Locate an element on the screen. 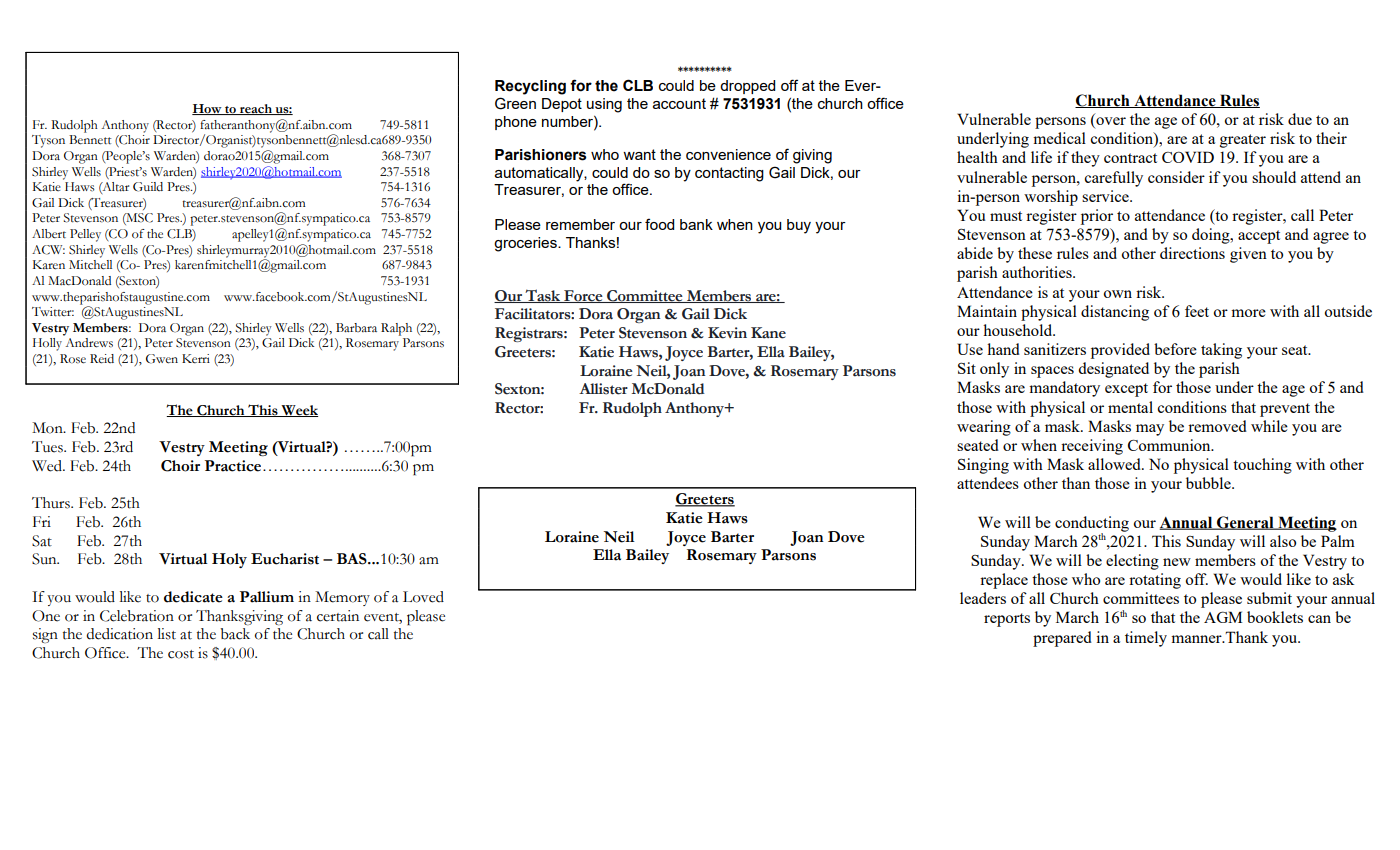 The height and width of the screenshot is (850, 1400). account is located at coordinates (679, 103).
